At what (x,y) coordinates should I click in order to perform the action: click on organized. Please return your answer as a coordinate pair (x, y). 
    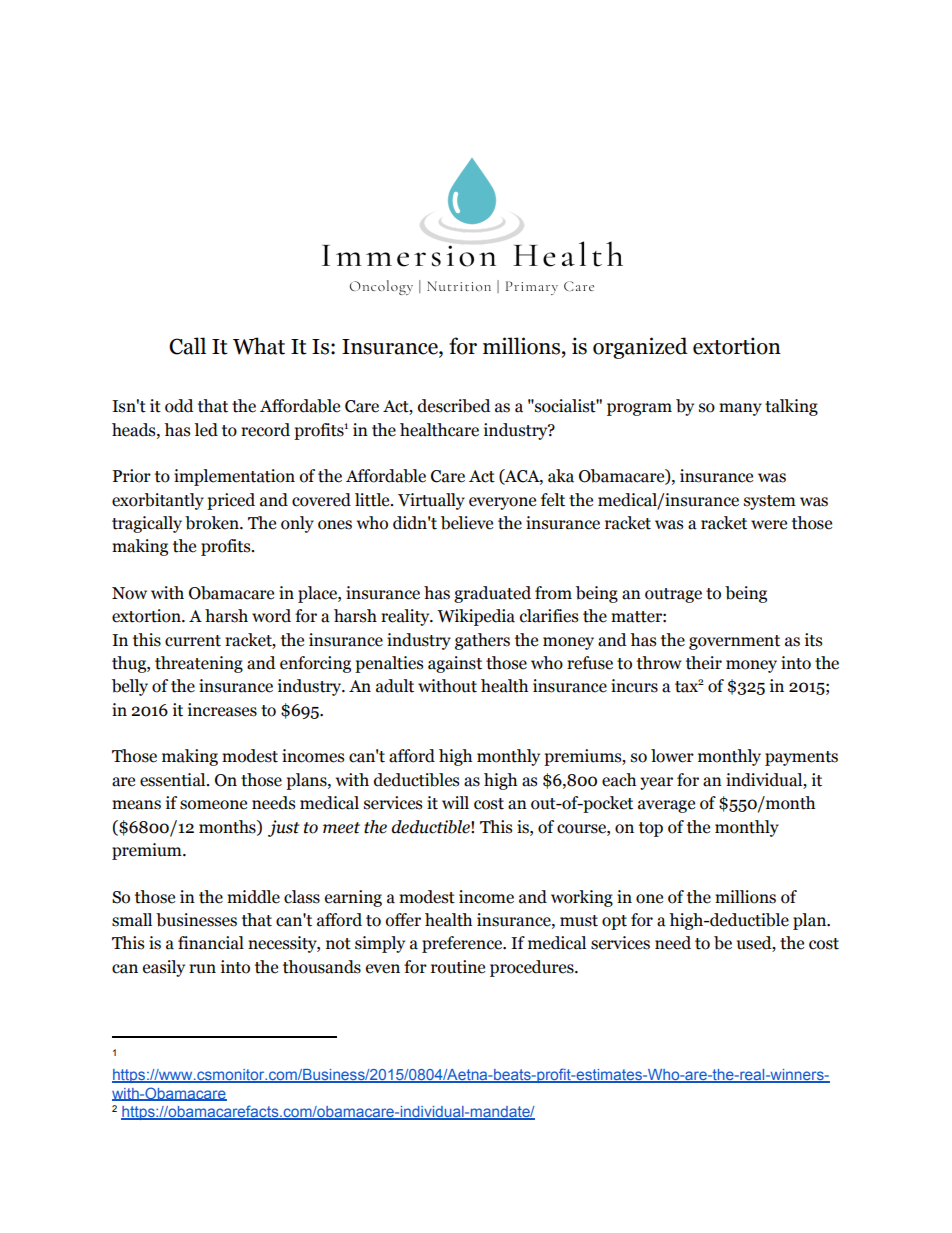
    Looking at the image, I should click on (640, 348).
